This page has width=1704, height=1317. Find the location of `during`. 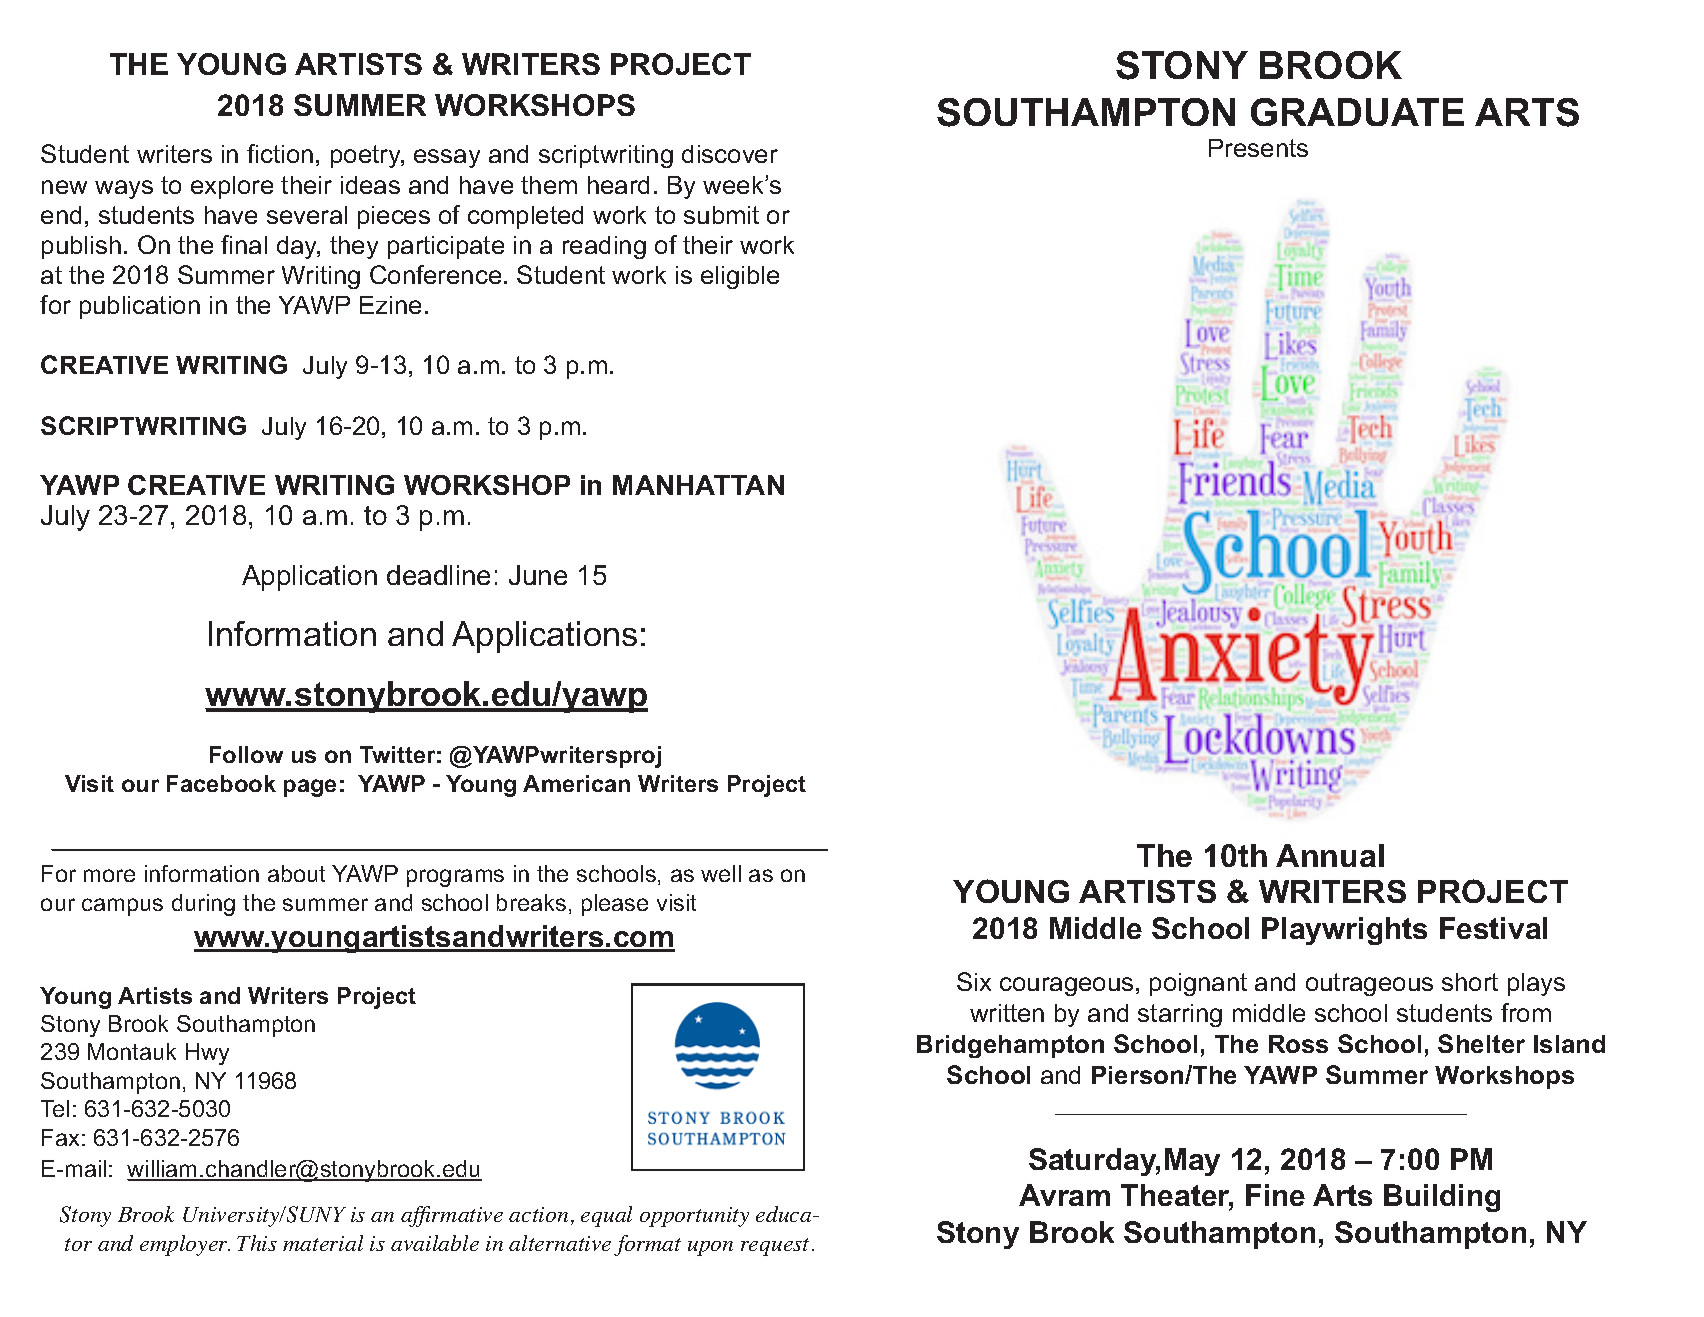

during is located at coordinates (203, 905).
